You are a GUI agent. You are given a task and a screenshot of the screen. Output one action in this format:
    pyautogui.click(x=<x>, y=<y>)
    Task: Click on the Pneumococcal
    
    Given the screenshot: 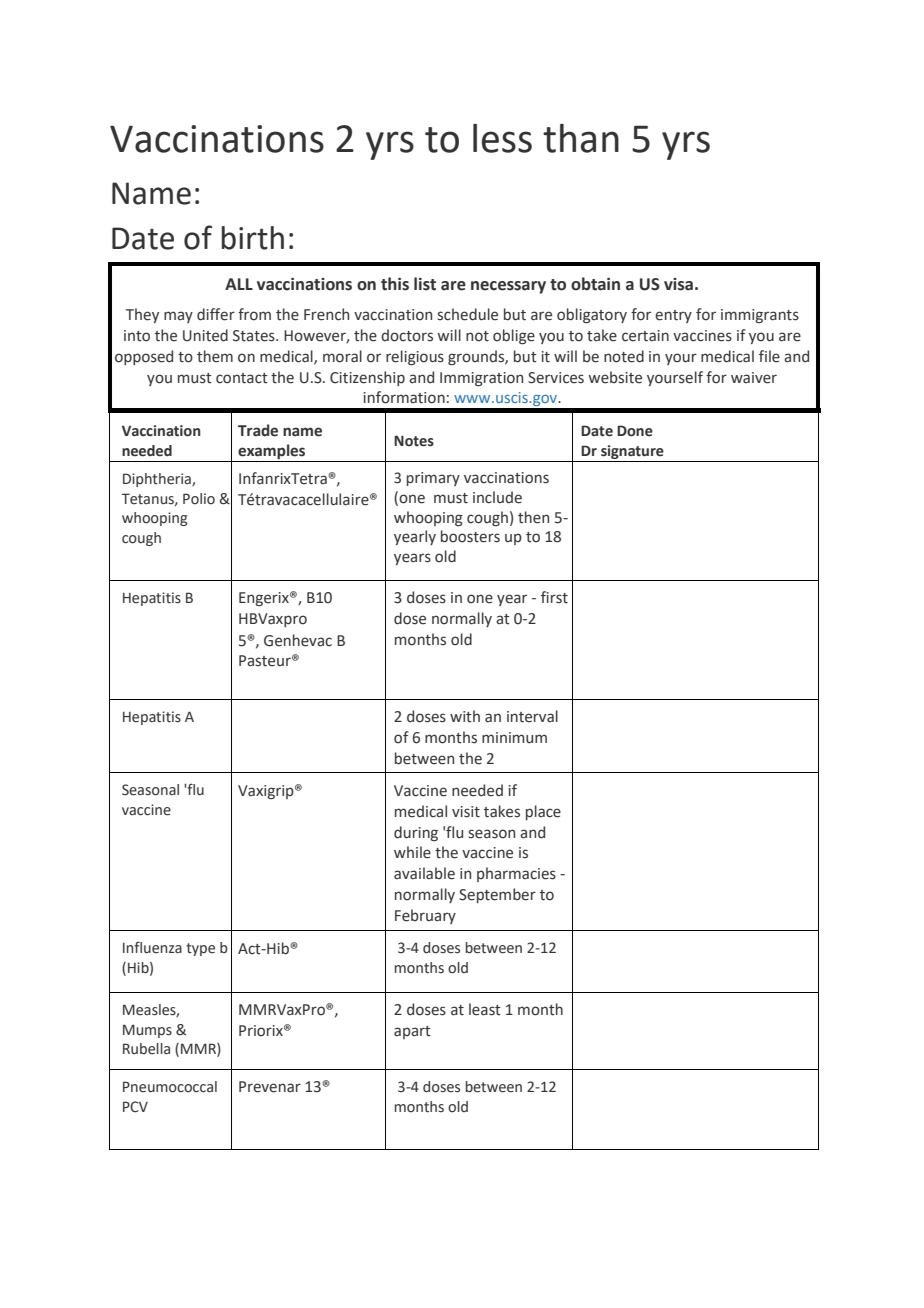 What is the action you would take?
    pyautogui.click(x=170, y=1087)
